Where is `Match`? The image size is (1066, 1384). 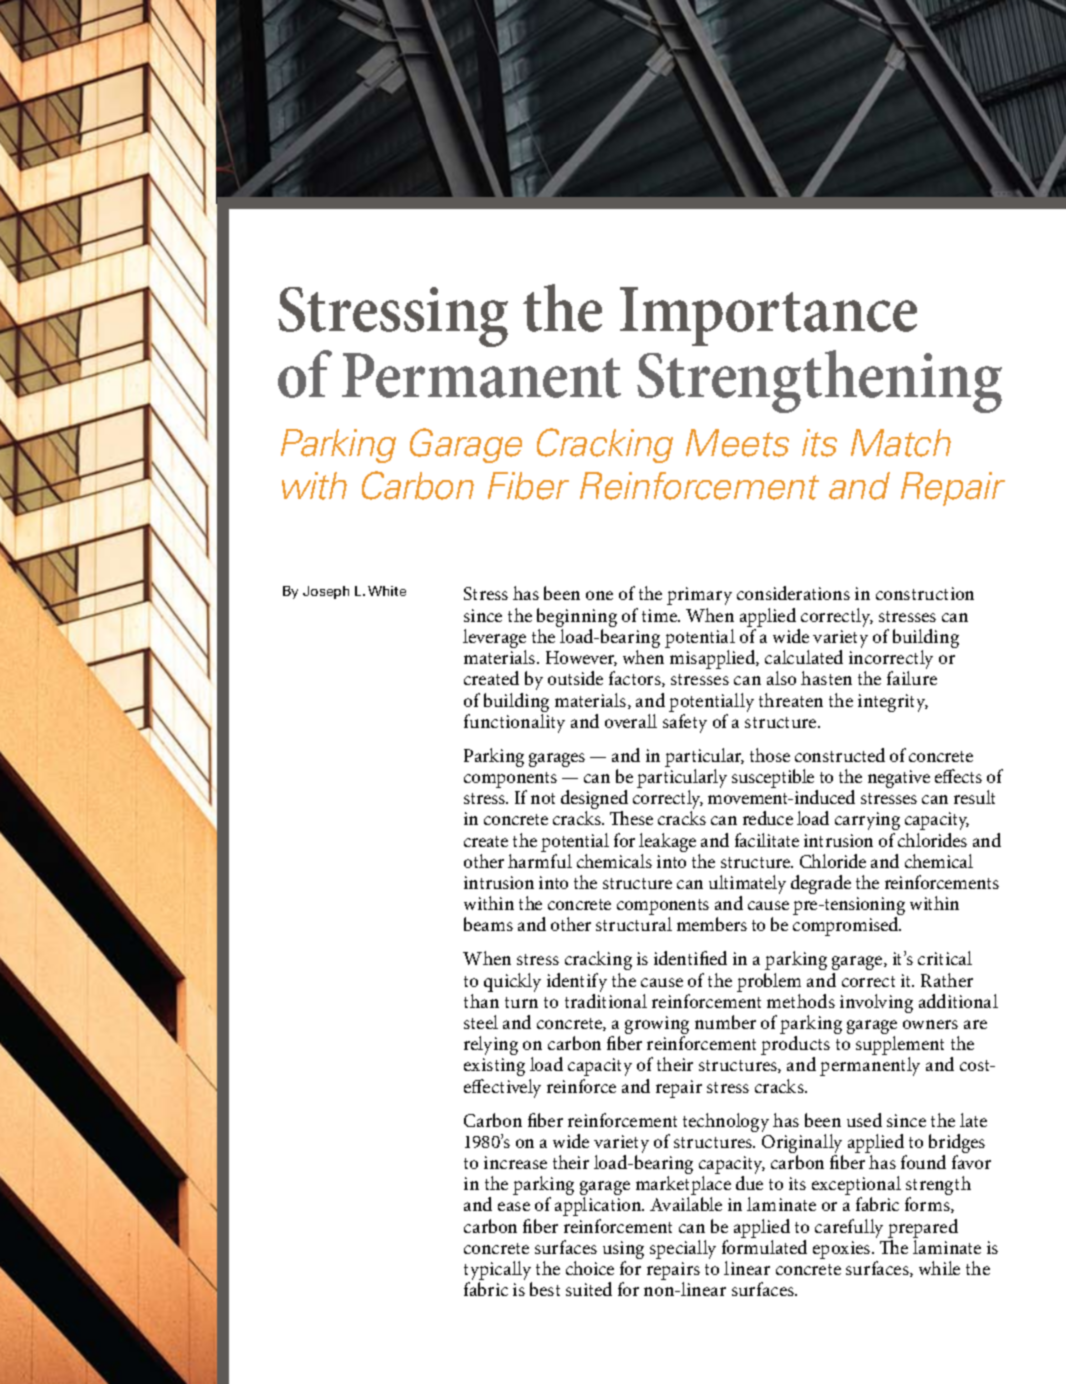
Match is located at coordinates (901, 443).
